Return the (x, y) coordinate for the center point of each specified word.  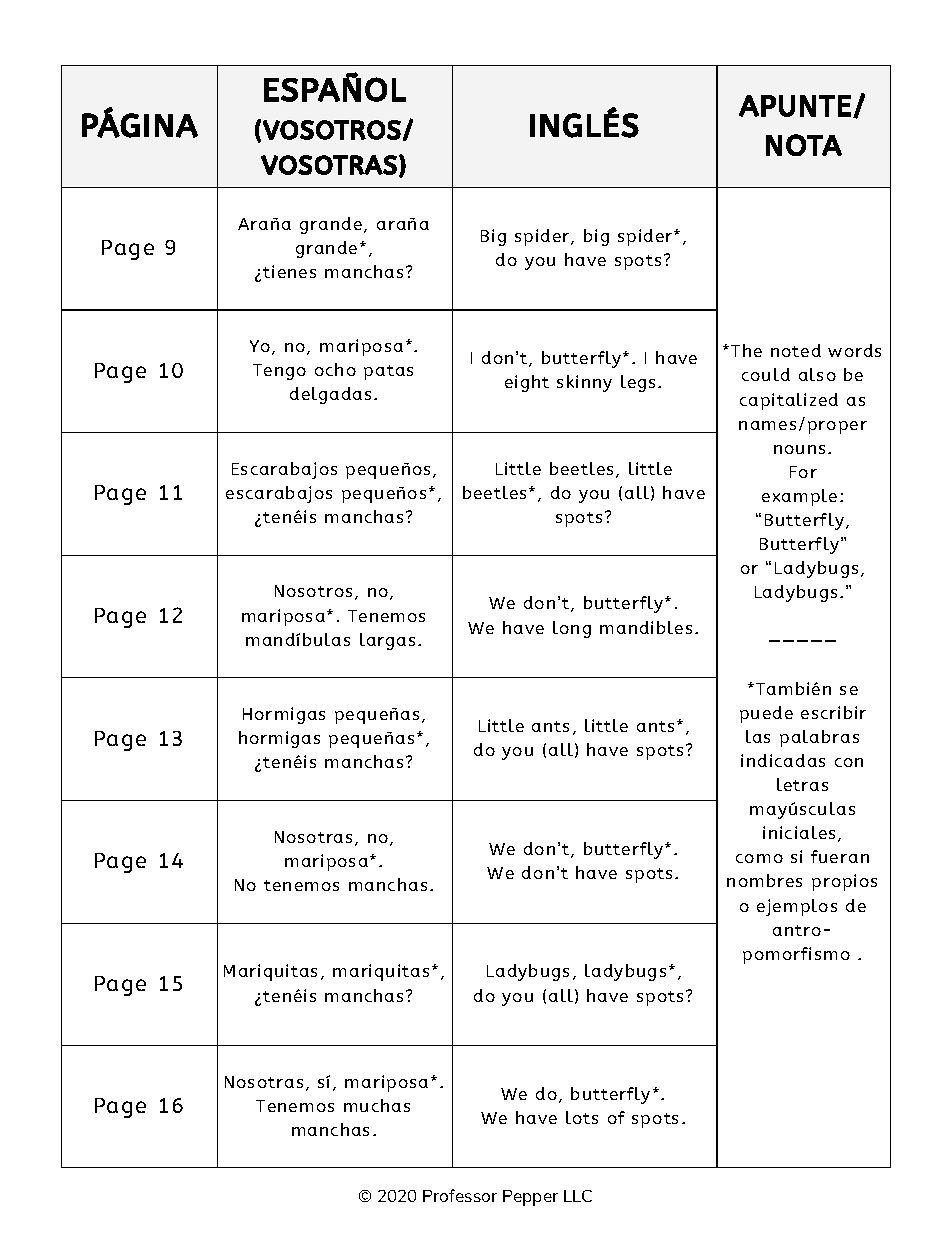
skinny (584, 383)
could (766, 374)
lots (582, 1117)
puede (766, 714)
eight (527, 383)
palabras (819, 738)
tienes (289, 271)
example (799, 497)
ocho (335, 369)
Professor (460, 1195)
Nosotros (313, 591)
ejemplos (797, 907)
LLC (578, 1196)
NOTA (804, 145)
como (759, 858)
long (572, 629)
